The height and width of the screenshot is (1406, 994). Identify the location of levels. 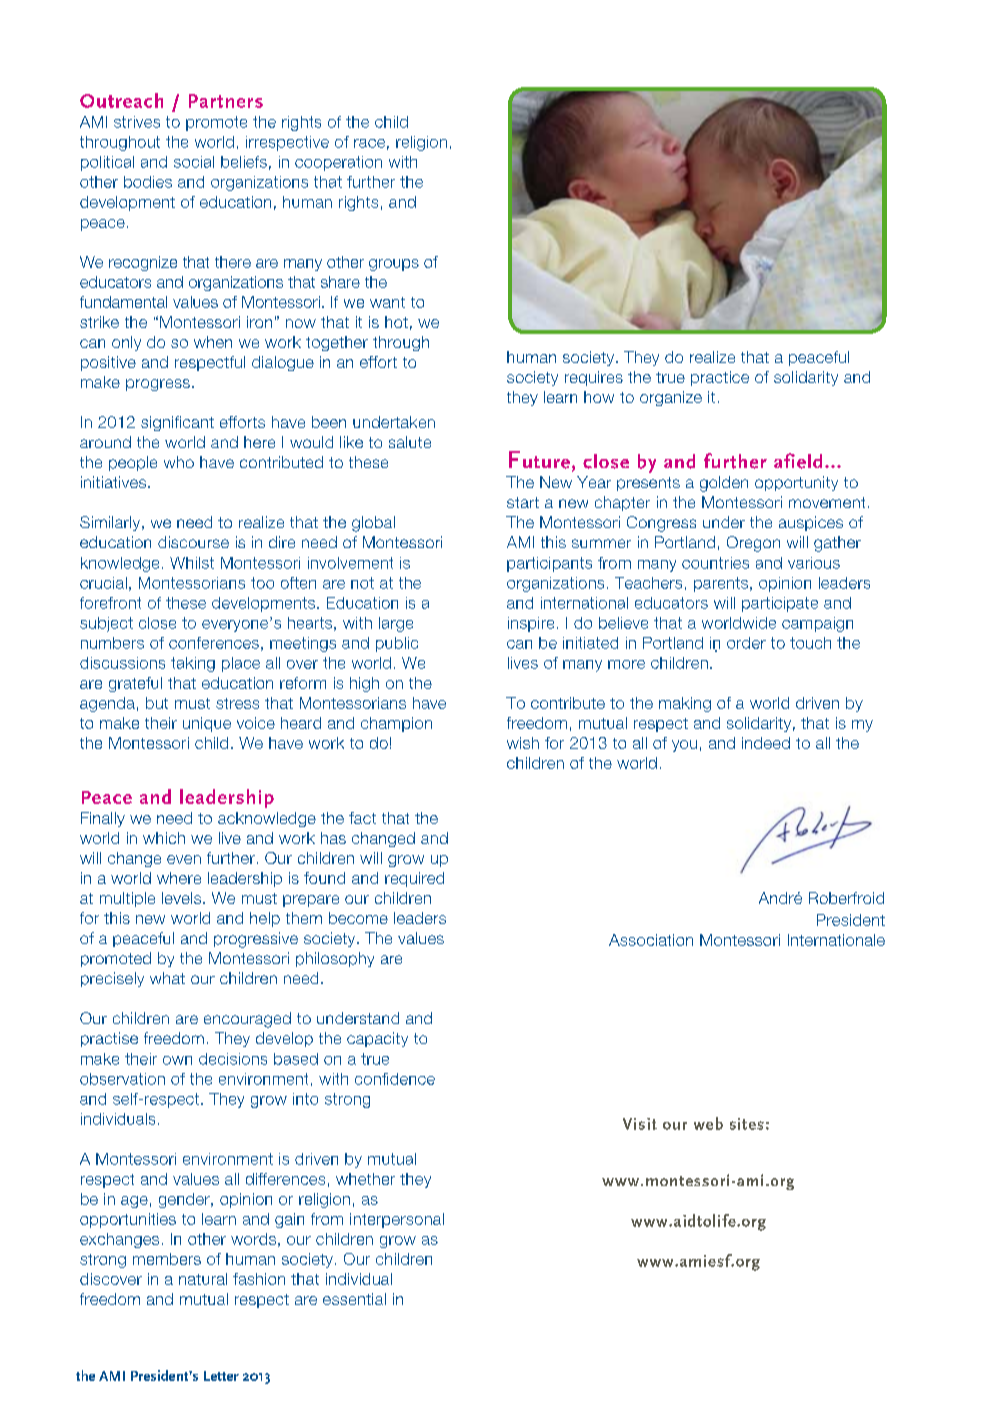
(181, 898).
